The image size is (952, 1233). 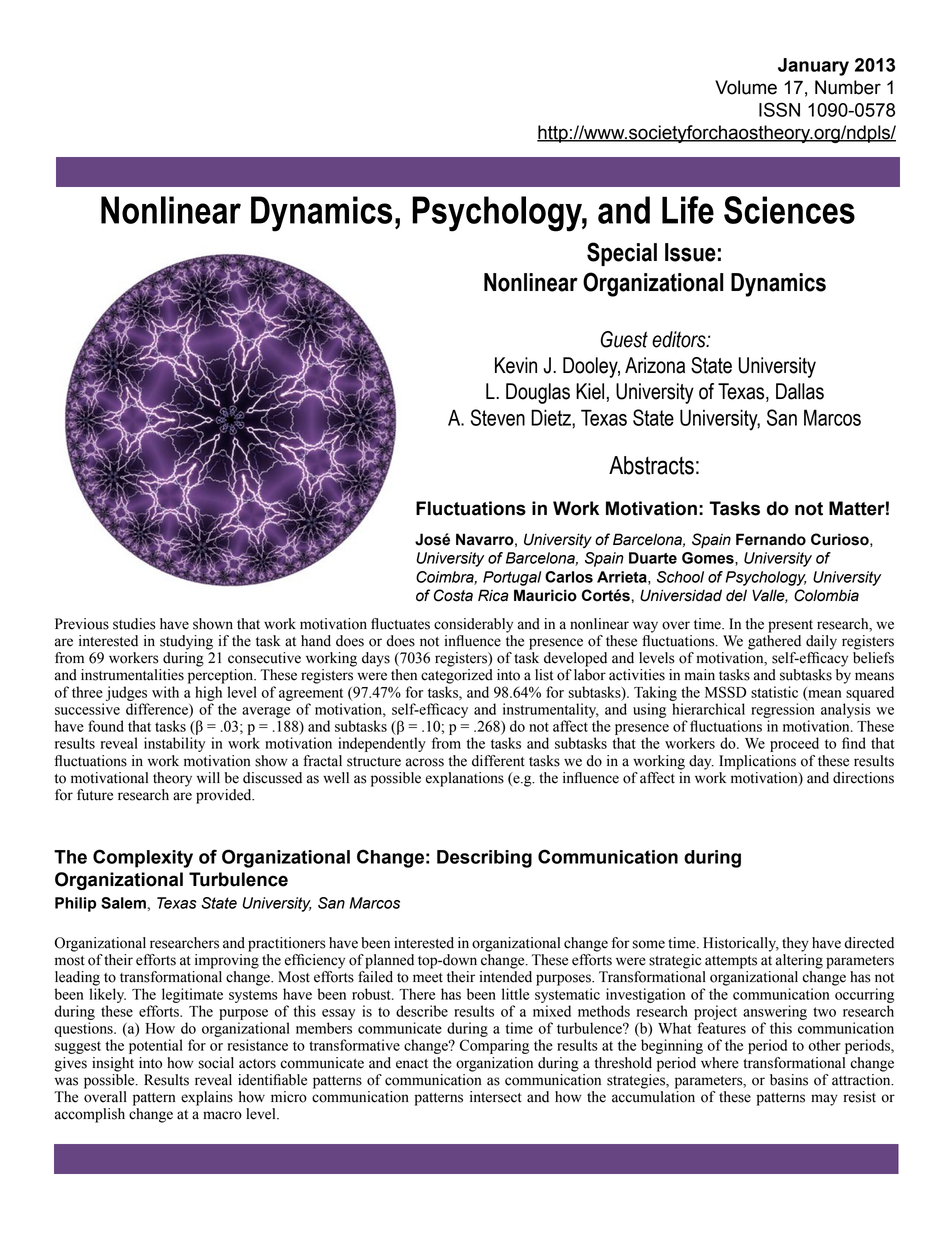 What do you see at coordinates (736, 595) in the image?
I see `del` at bounding box center [736, 595].
